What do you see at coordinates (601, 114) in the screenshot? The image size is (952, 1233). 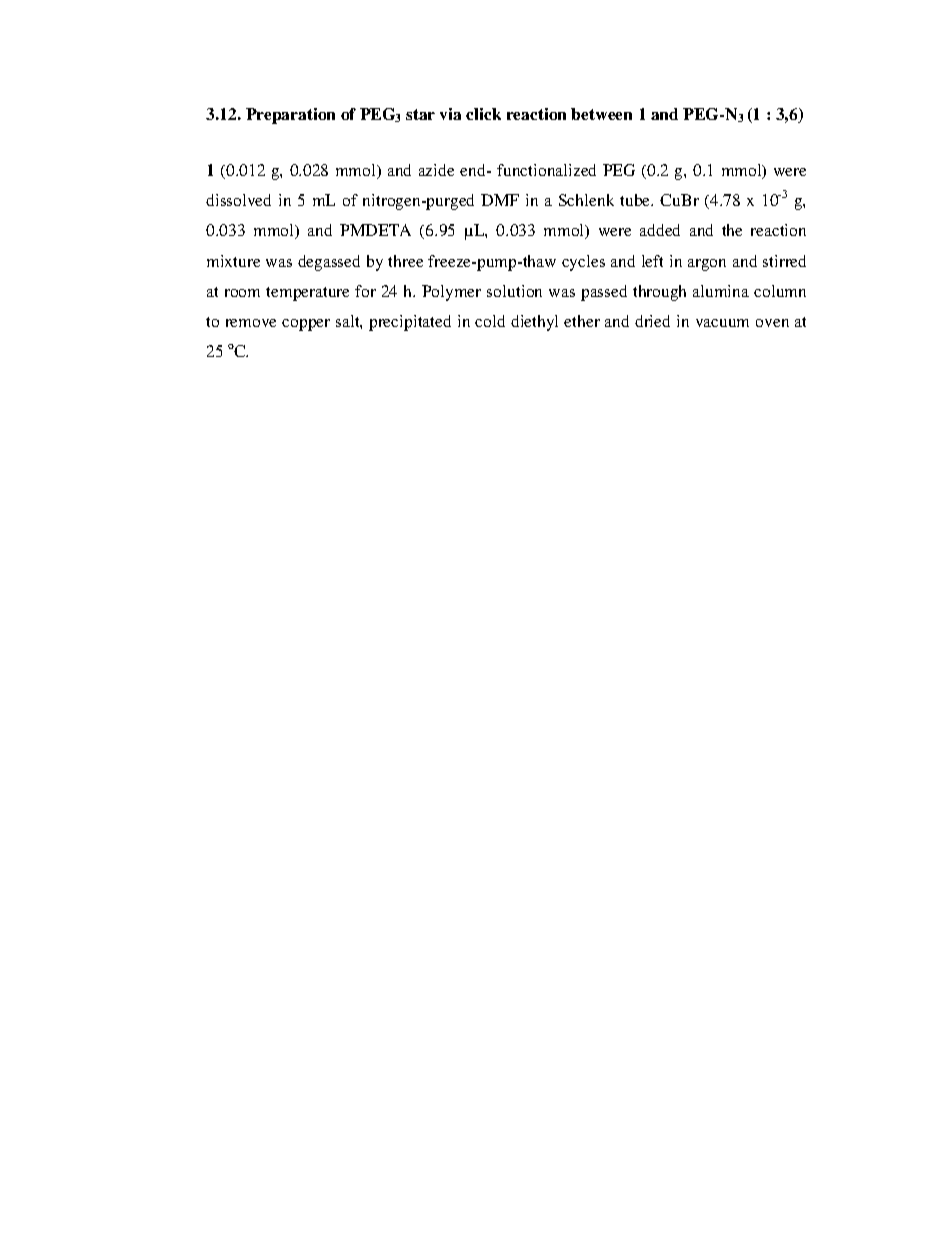 I see `between` at bounding box center [601, 114].
